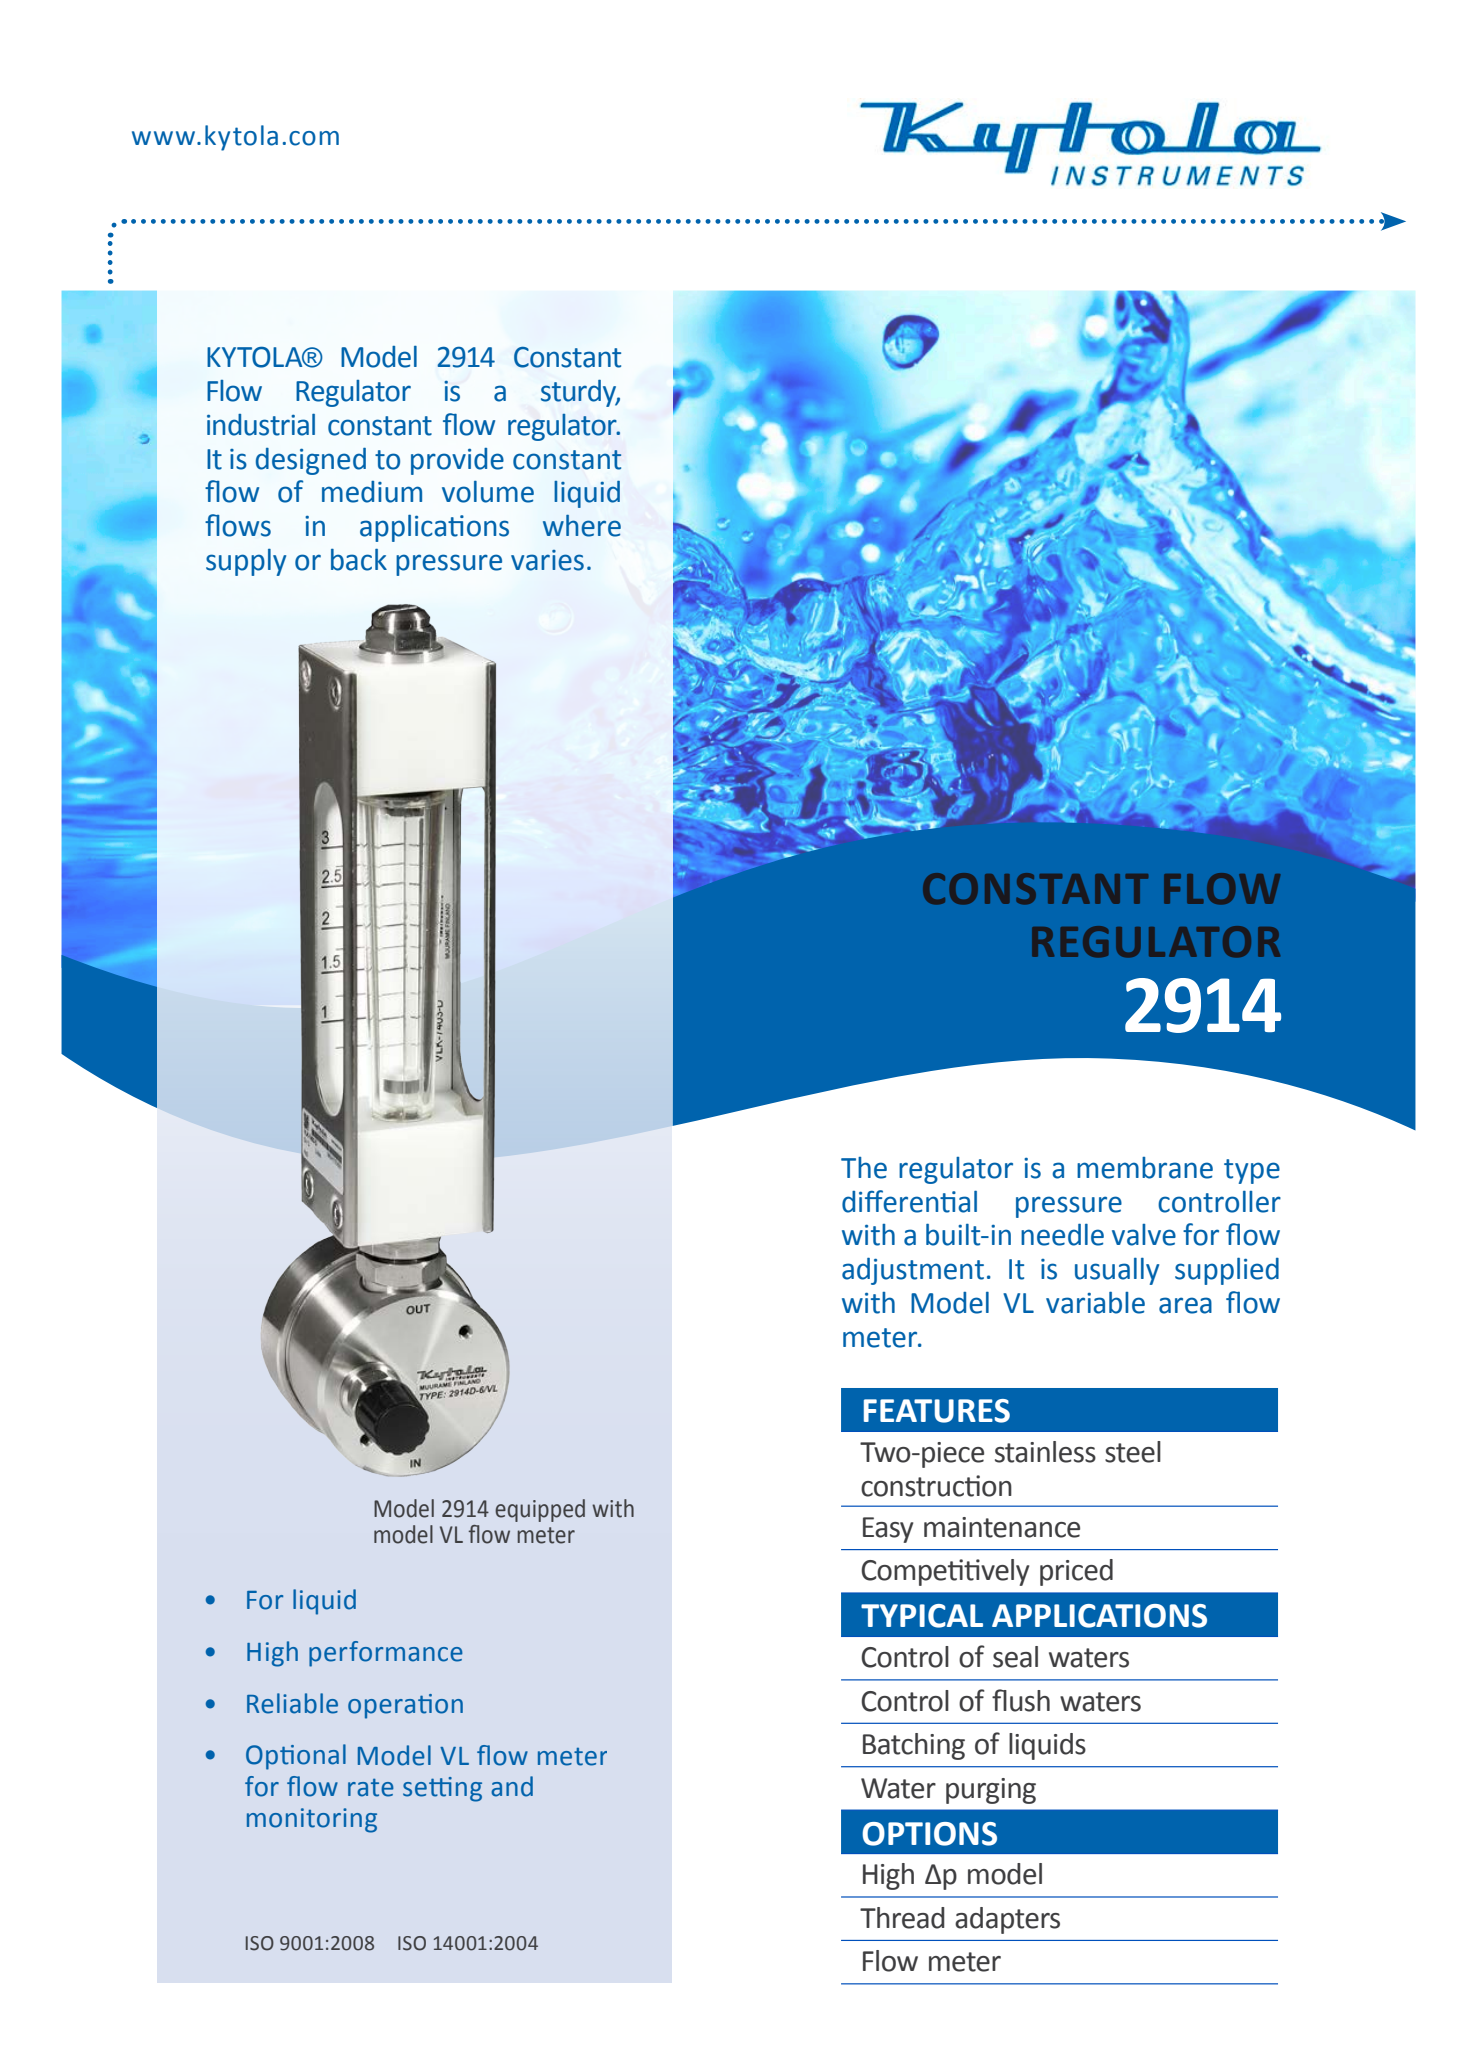  I want to click on The, so click(864, 1168).
